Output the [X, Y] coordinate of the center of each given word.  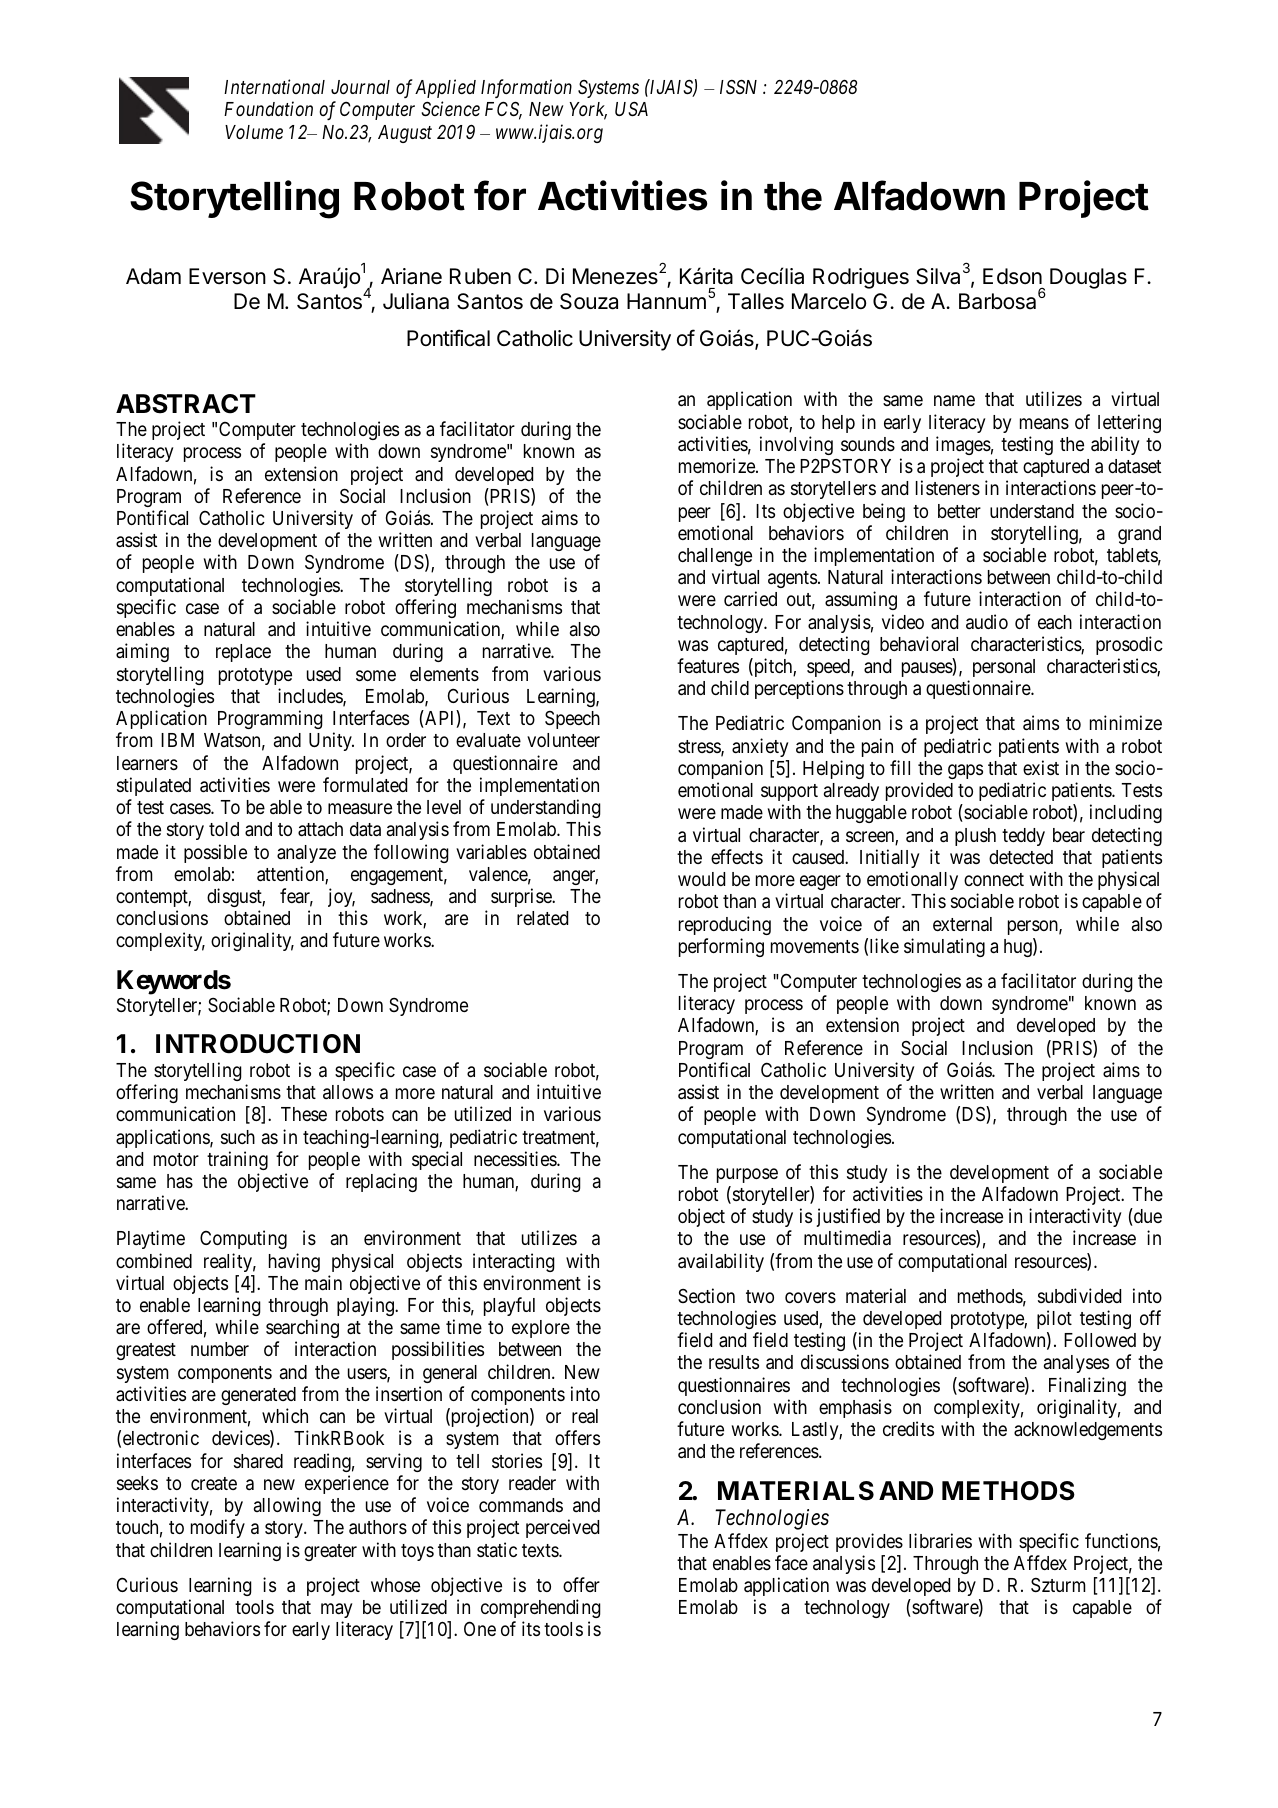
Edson [1012, 276]
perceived [562, 1528]
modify [218, 1528]
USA [631, 109]
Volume [254, 132]
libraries [940, 1540]
